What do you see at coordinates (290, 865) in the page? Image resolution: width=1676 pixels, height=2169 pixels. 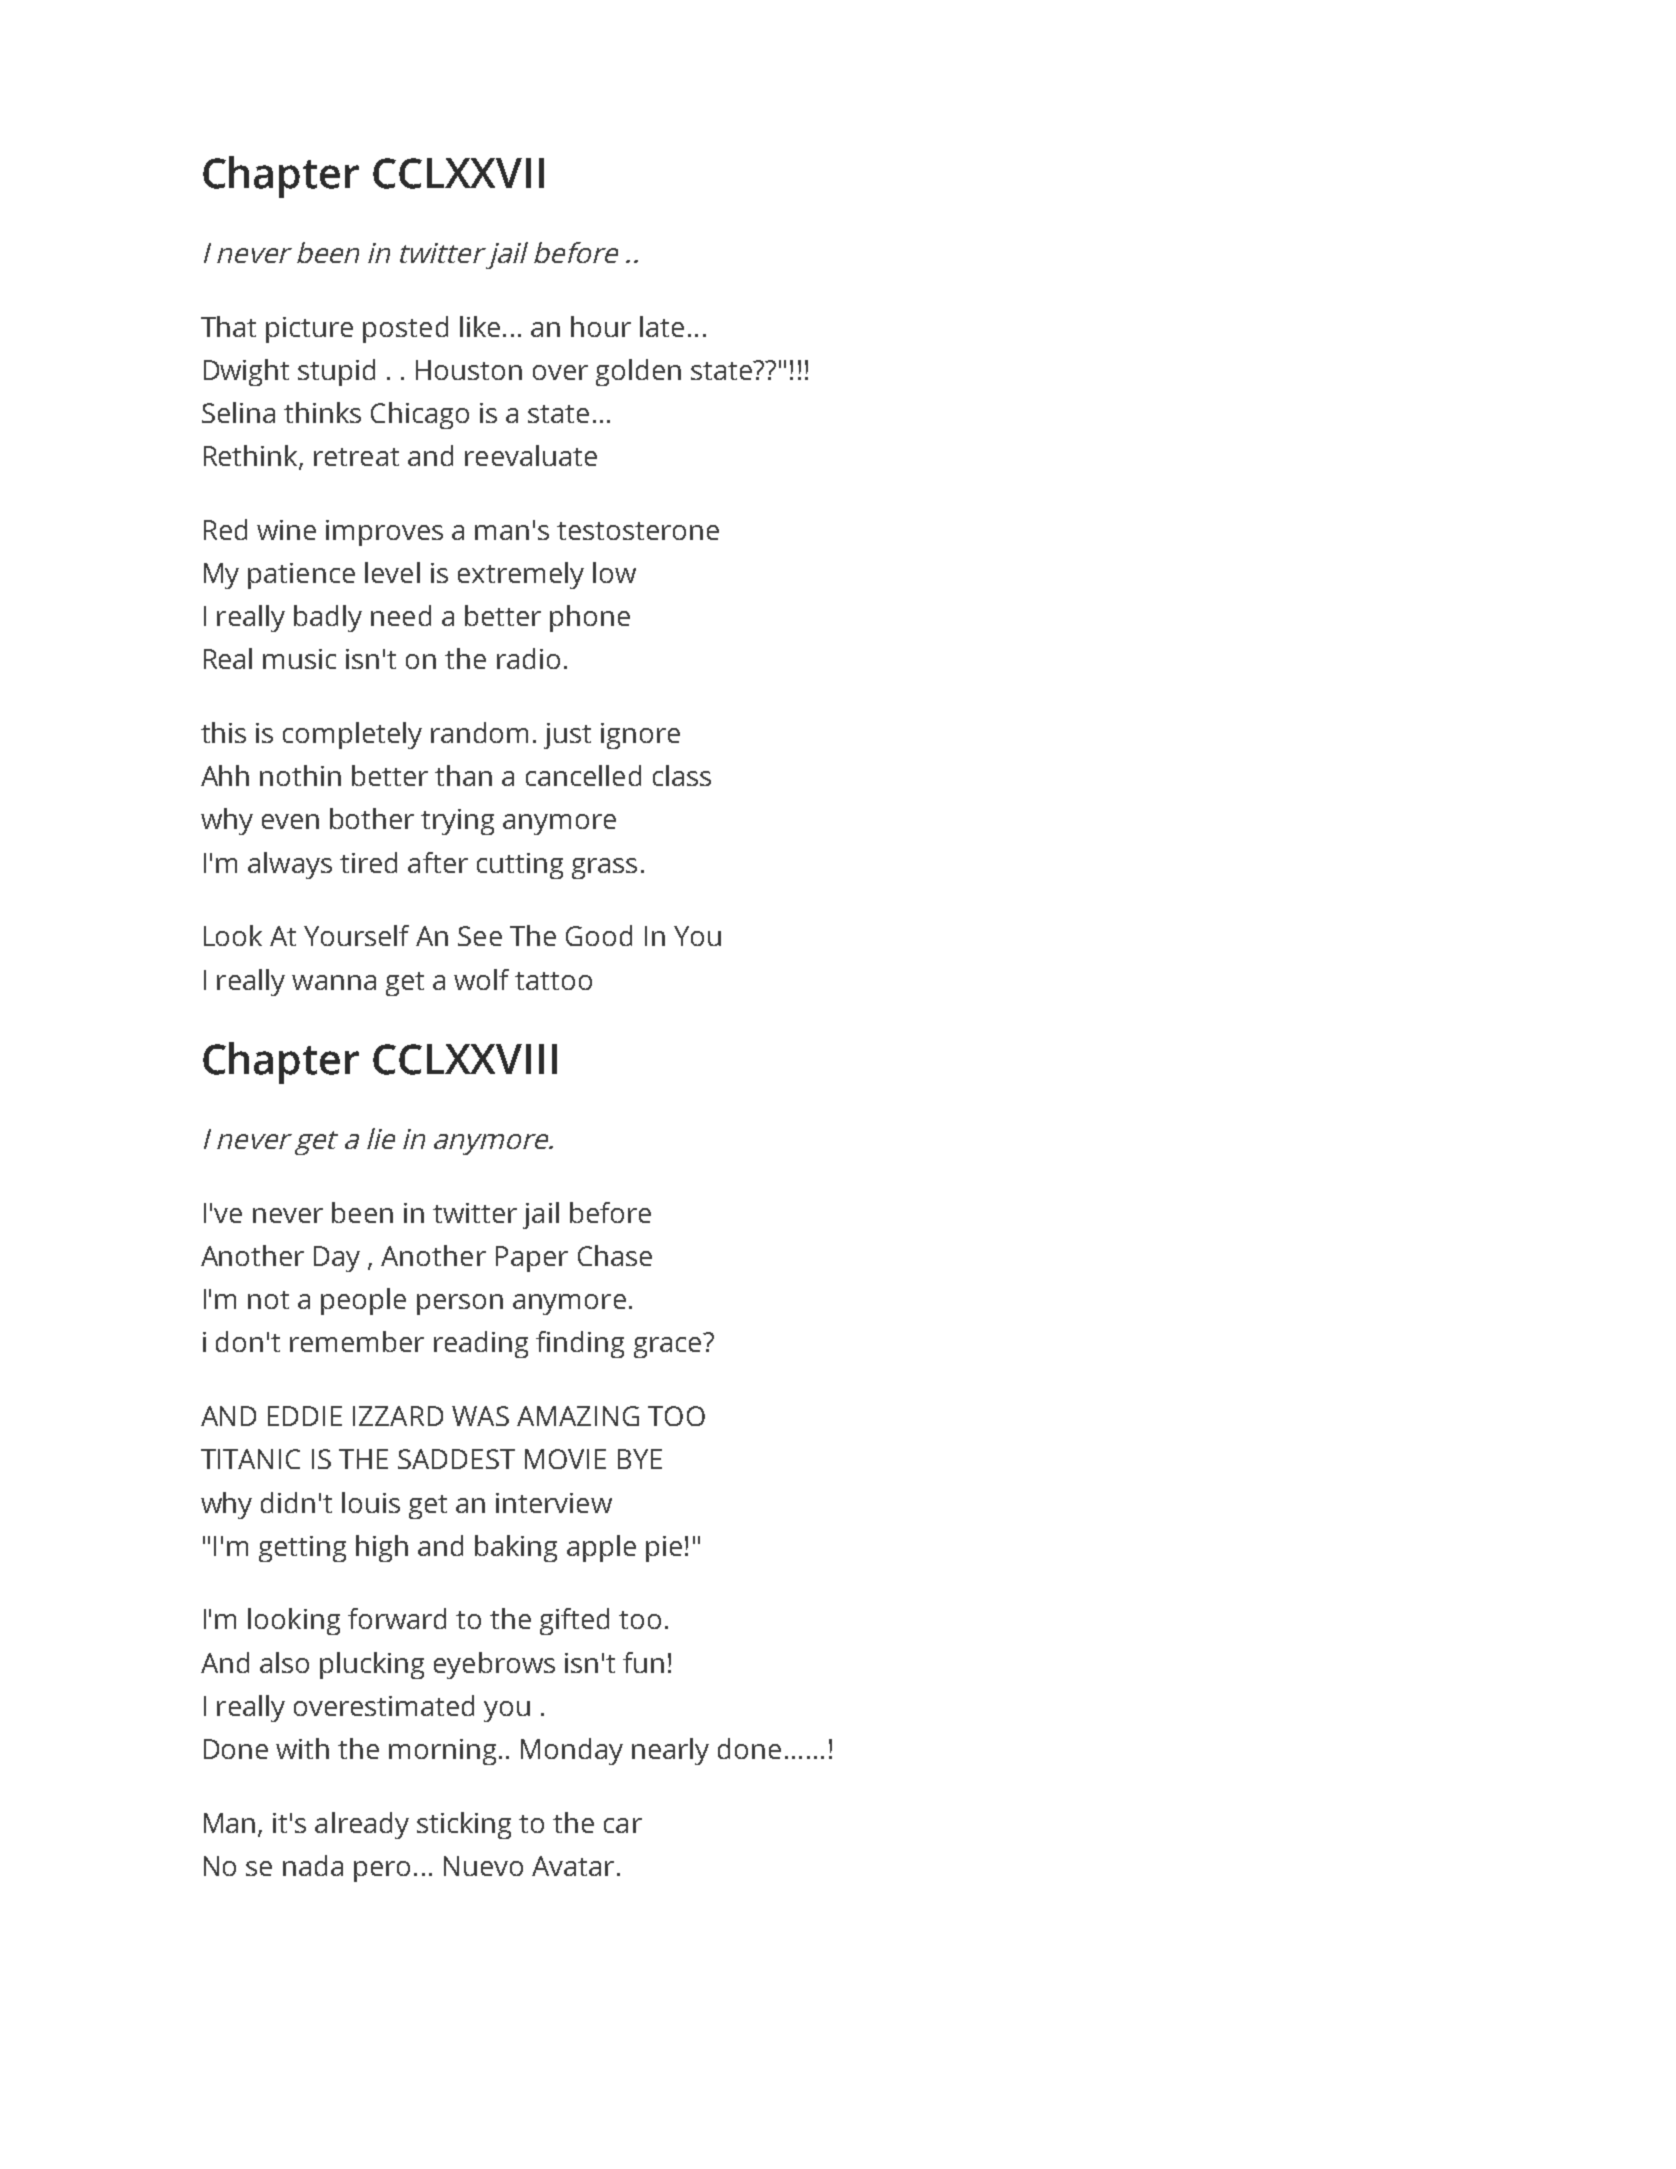 I see `always` at bounding box center [290, 865].
